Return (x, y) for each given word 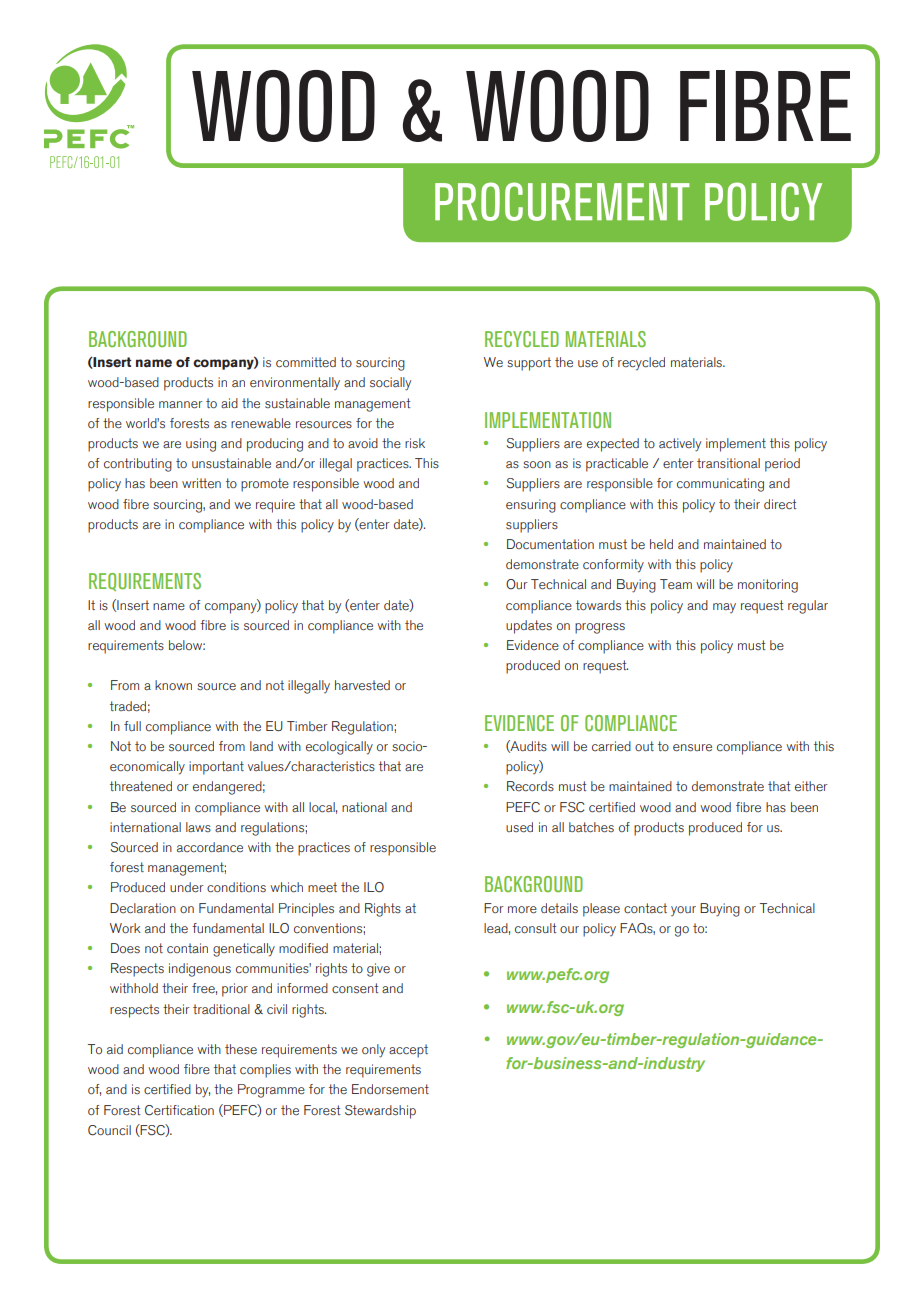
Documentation (550, 544)
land (261, 746)
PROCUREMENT (562, 201)
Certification (179, 1110)
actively (680, 445)
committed (306, 362)
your (683, 911)
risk (415, 443)
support (529, 364)
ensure (692, 748)
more (522, 910)
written (201, 483)
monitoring (768, 586)
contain (187, 948)
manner (181, 405)
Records (530, 786)
